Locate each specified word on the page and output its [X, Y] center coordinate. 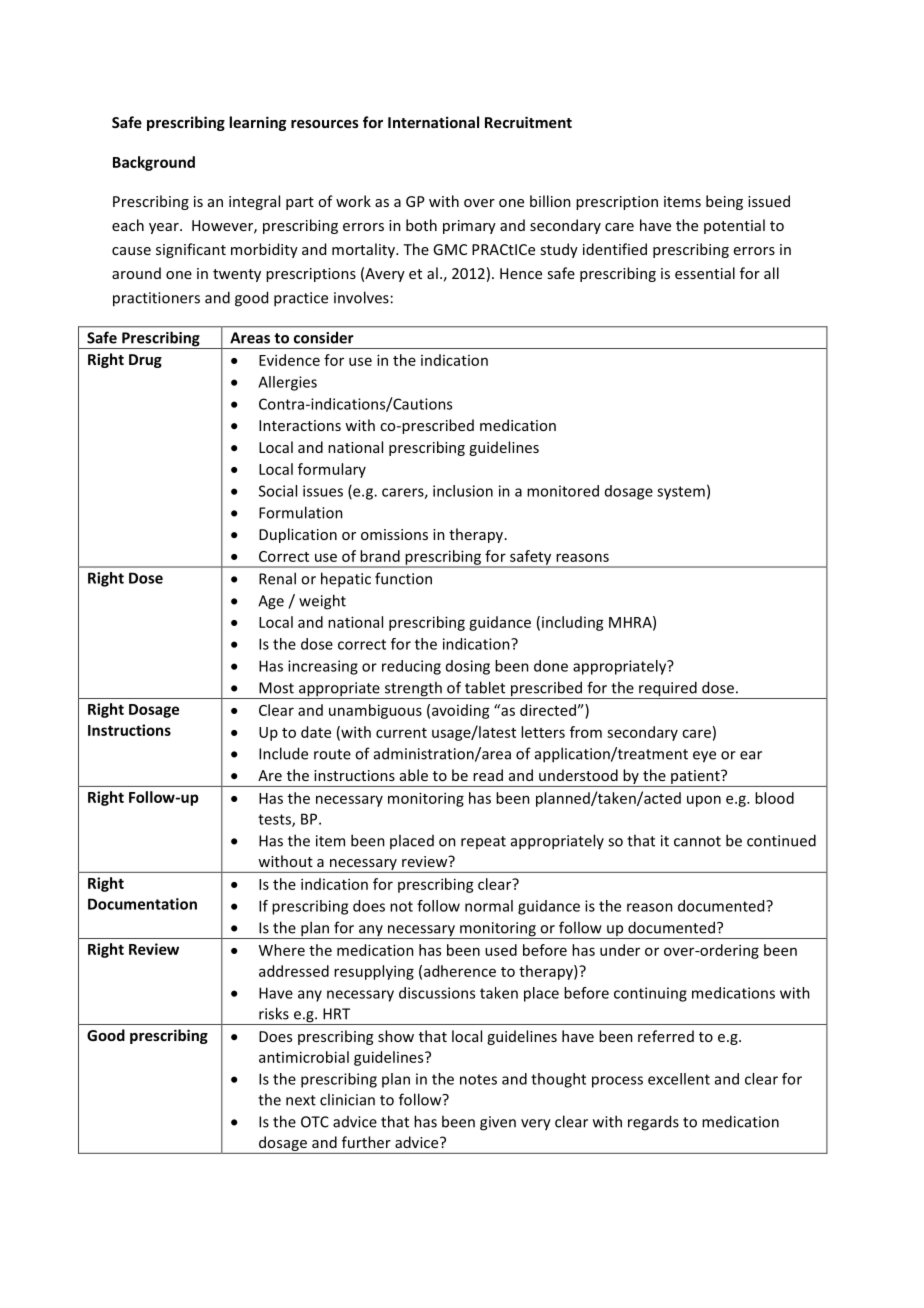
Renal [277, 578]
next [301, 1100]
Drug [145, 361]
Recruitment [528, 122]
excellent [679, 1079]
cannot [697, 841]
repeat [483, 842]
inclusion [463, 491]
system [681, 493]
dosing [468, 667]
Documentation [142, 904]
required [668, 690]
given [498, 1123]
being [724, 202]
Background [154, 163]
